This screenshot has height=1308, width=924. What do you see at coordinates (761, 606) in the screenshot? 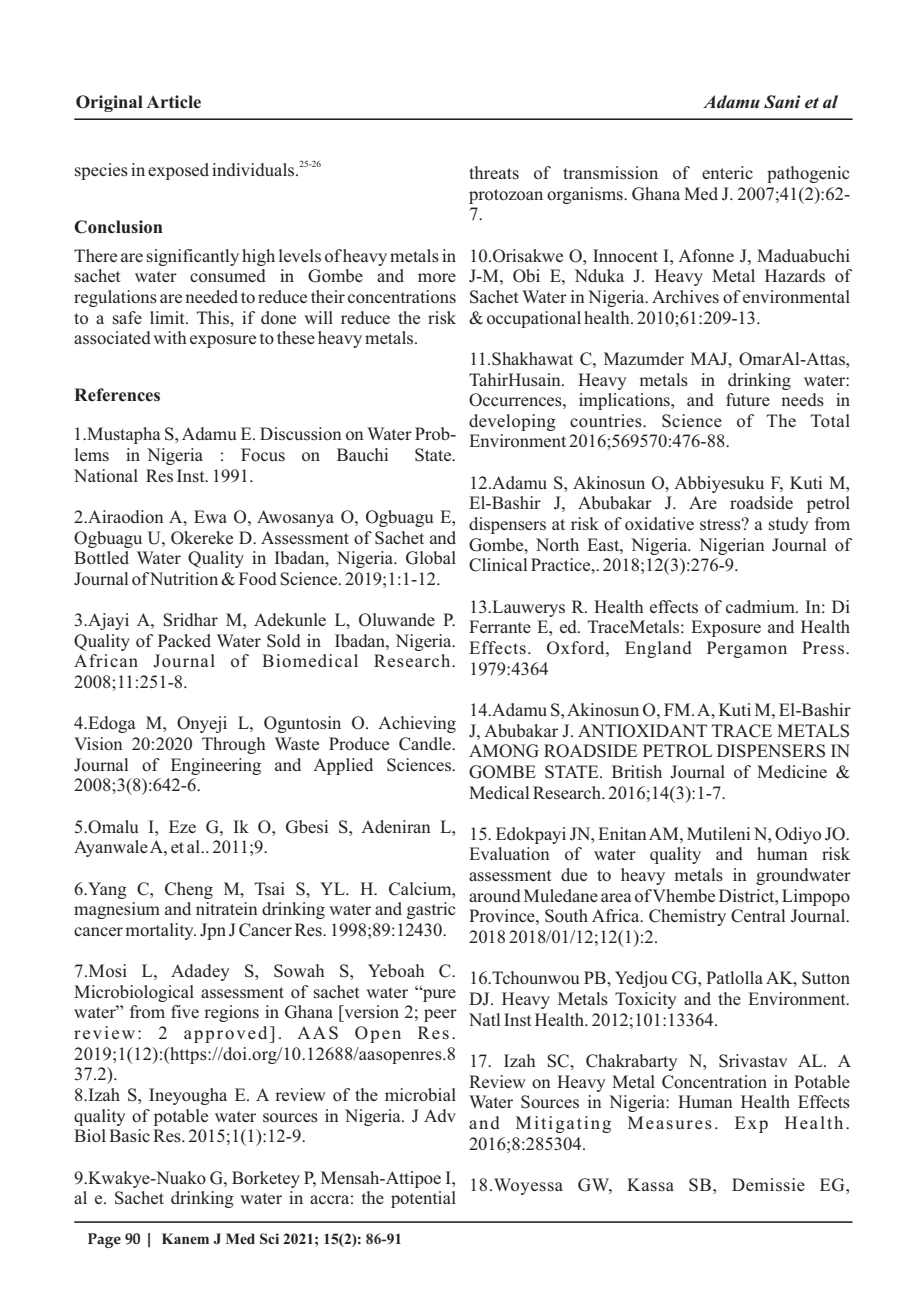
I see `cadmium` at bounding box center [761, 606].
